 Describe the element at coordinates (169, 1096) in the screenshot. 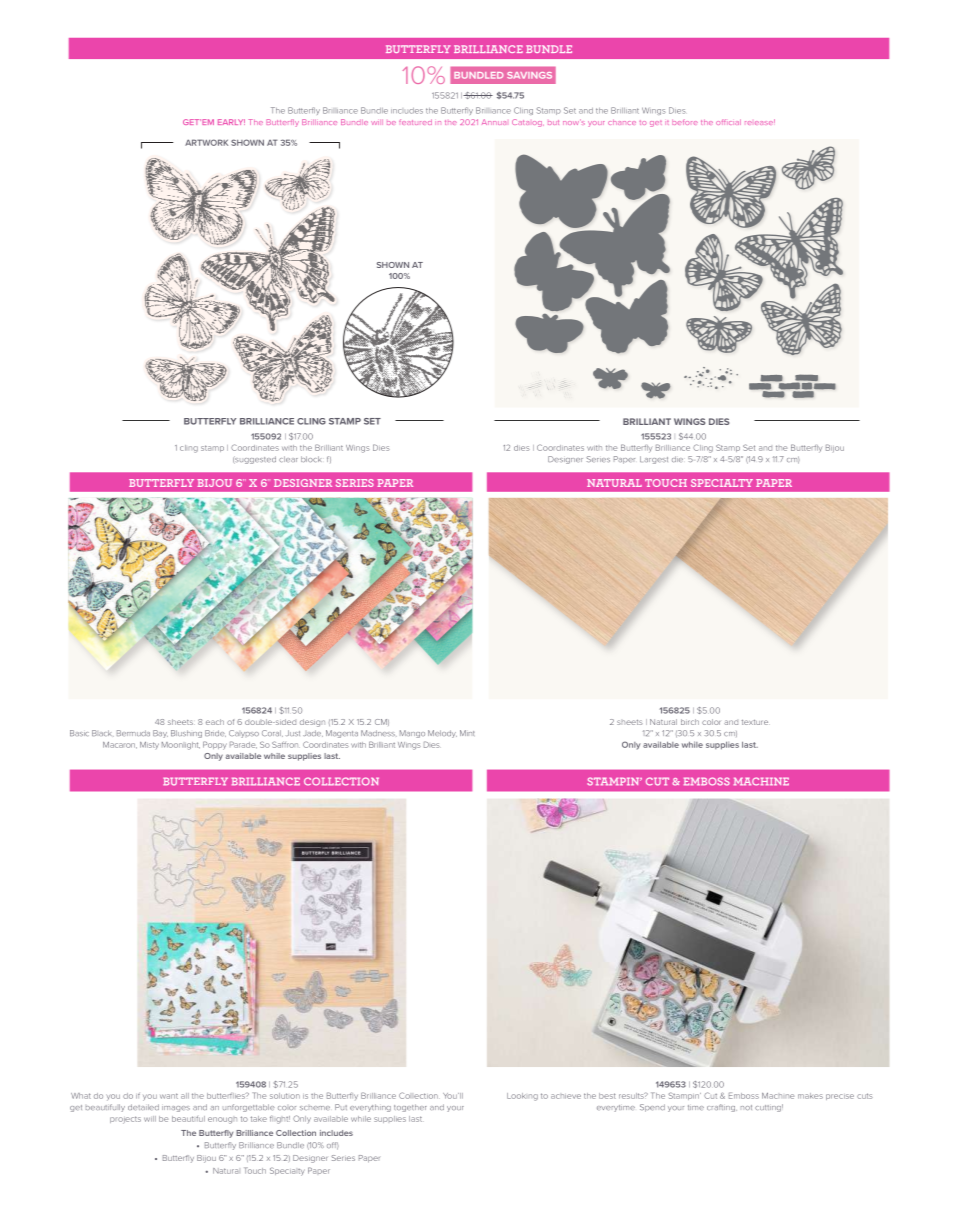

I see `want` at that location.
